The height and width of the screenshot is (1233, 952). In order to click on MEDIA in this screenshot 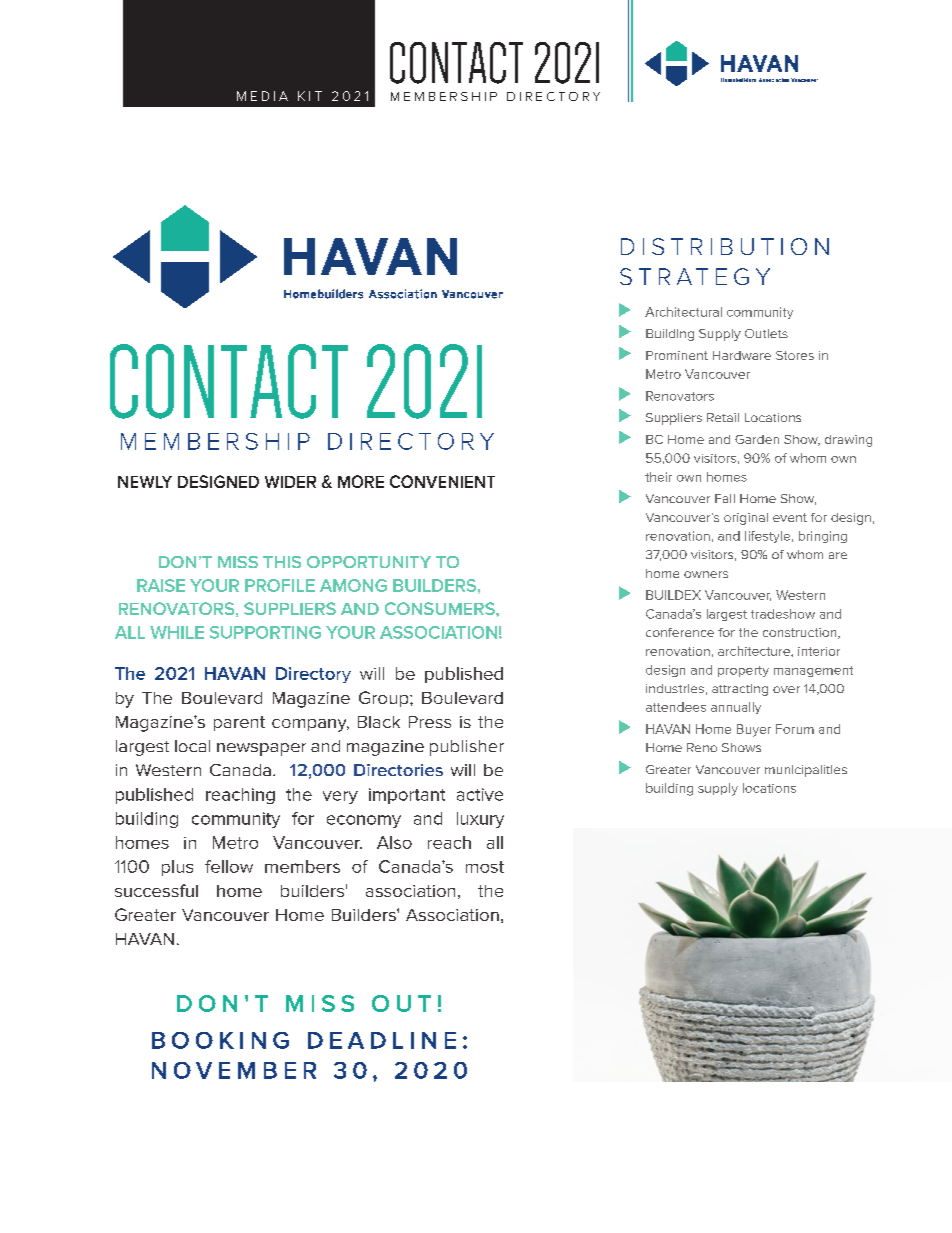, I will do `click(262, 96)`.
